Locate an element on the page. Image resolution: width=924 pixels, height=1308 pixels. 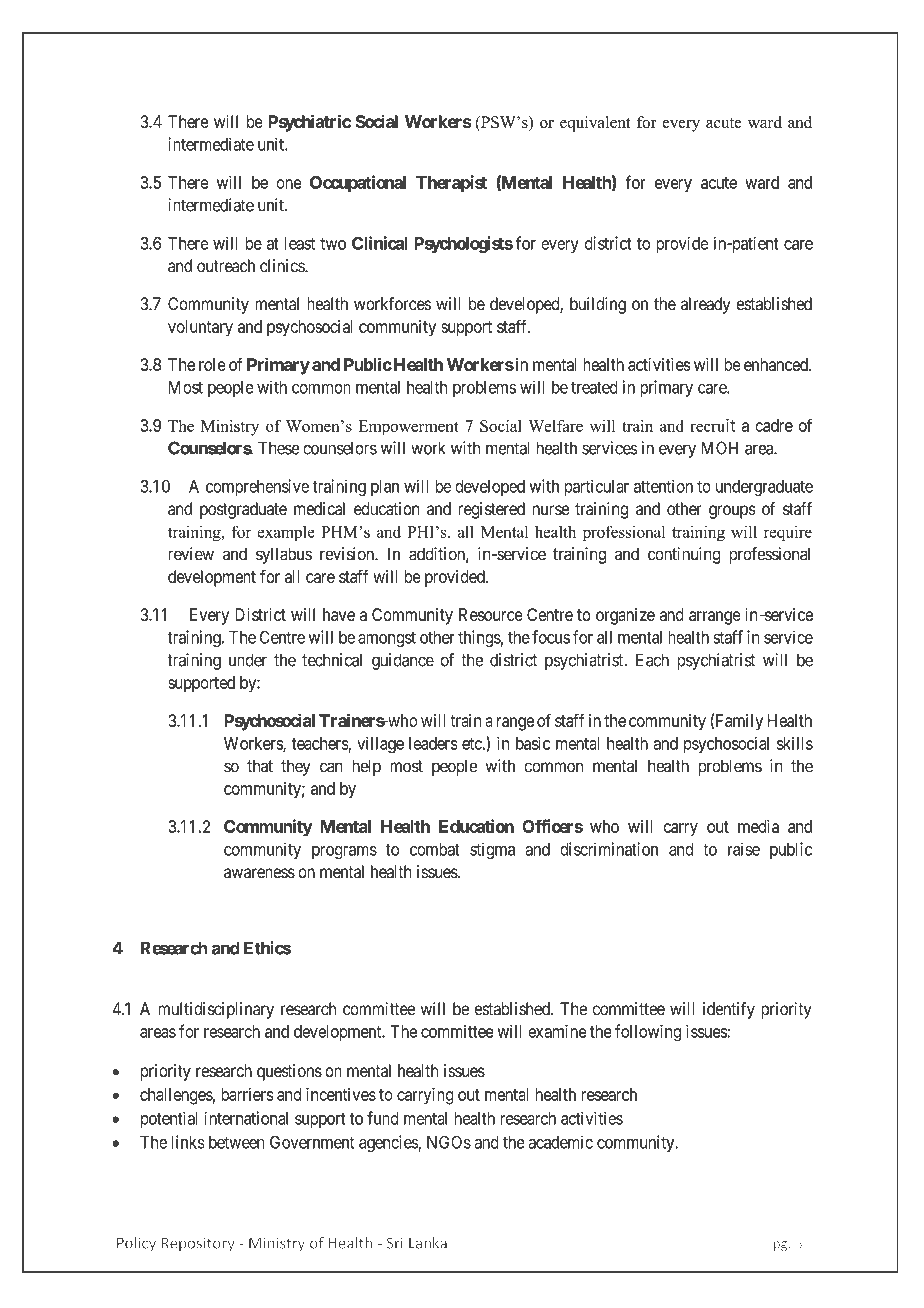
recruit is located at coordinates (712, 425).
